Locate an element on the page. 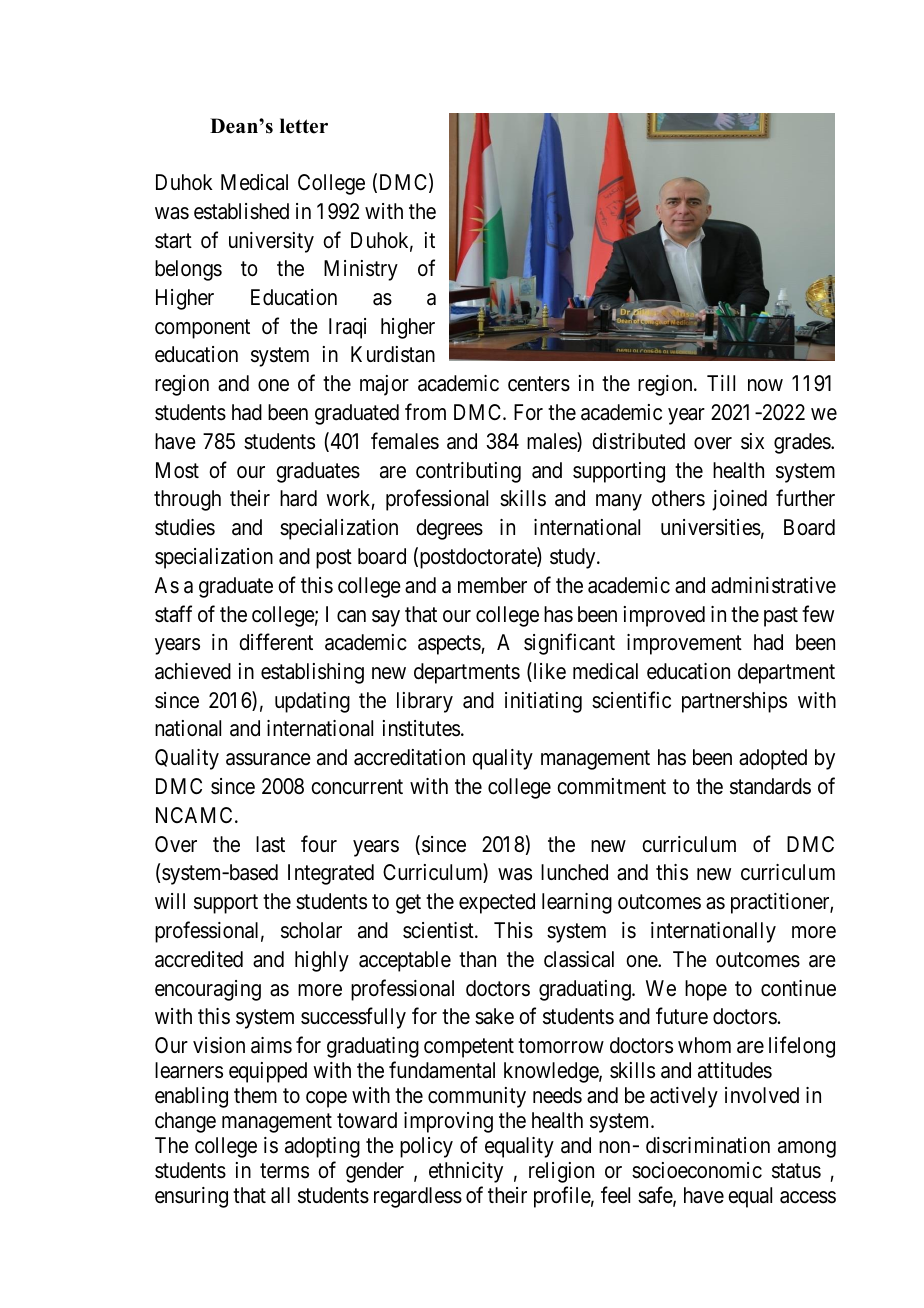  hard is located at coordinates (298, 498).
